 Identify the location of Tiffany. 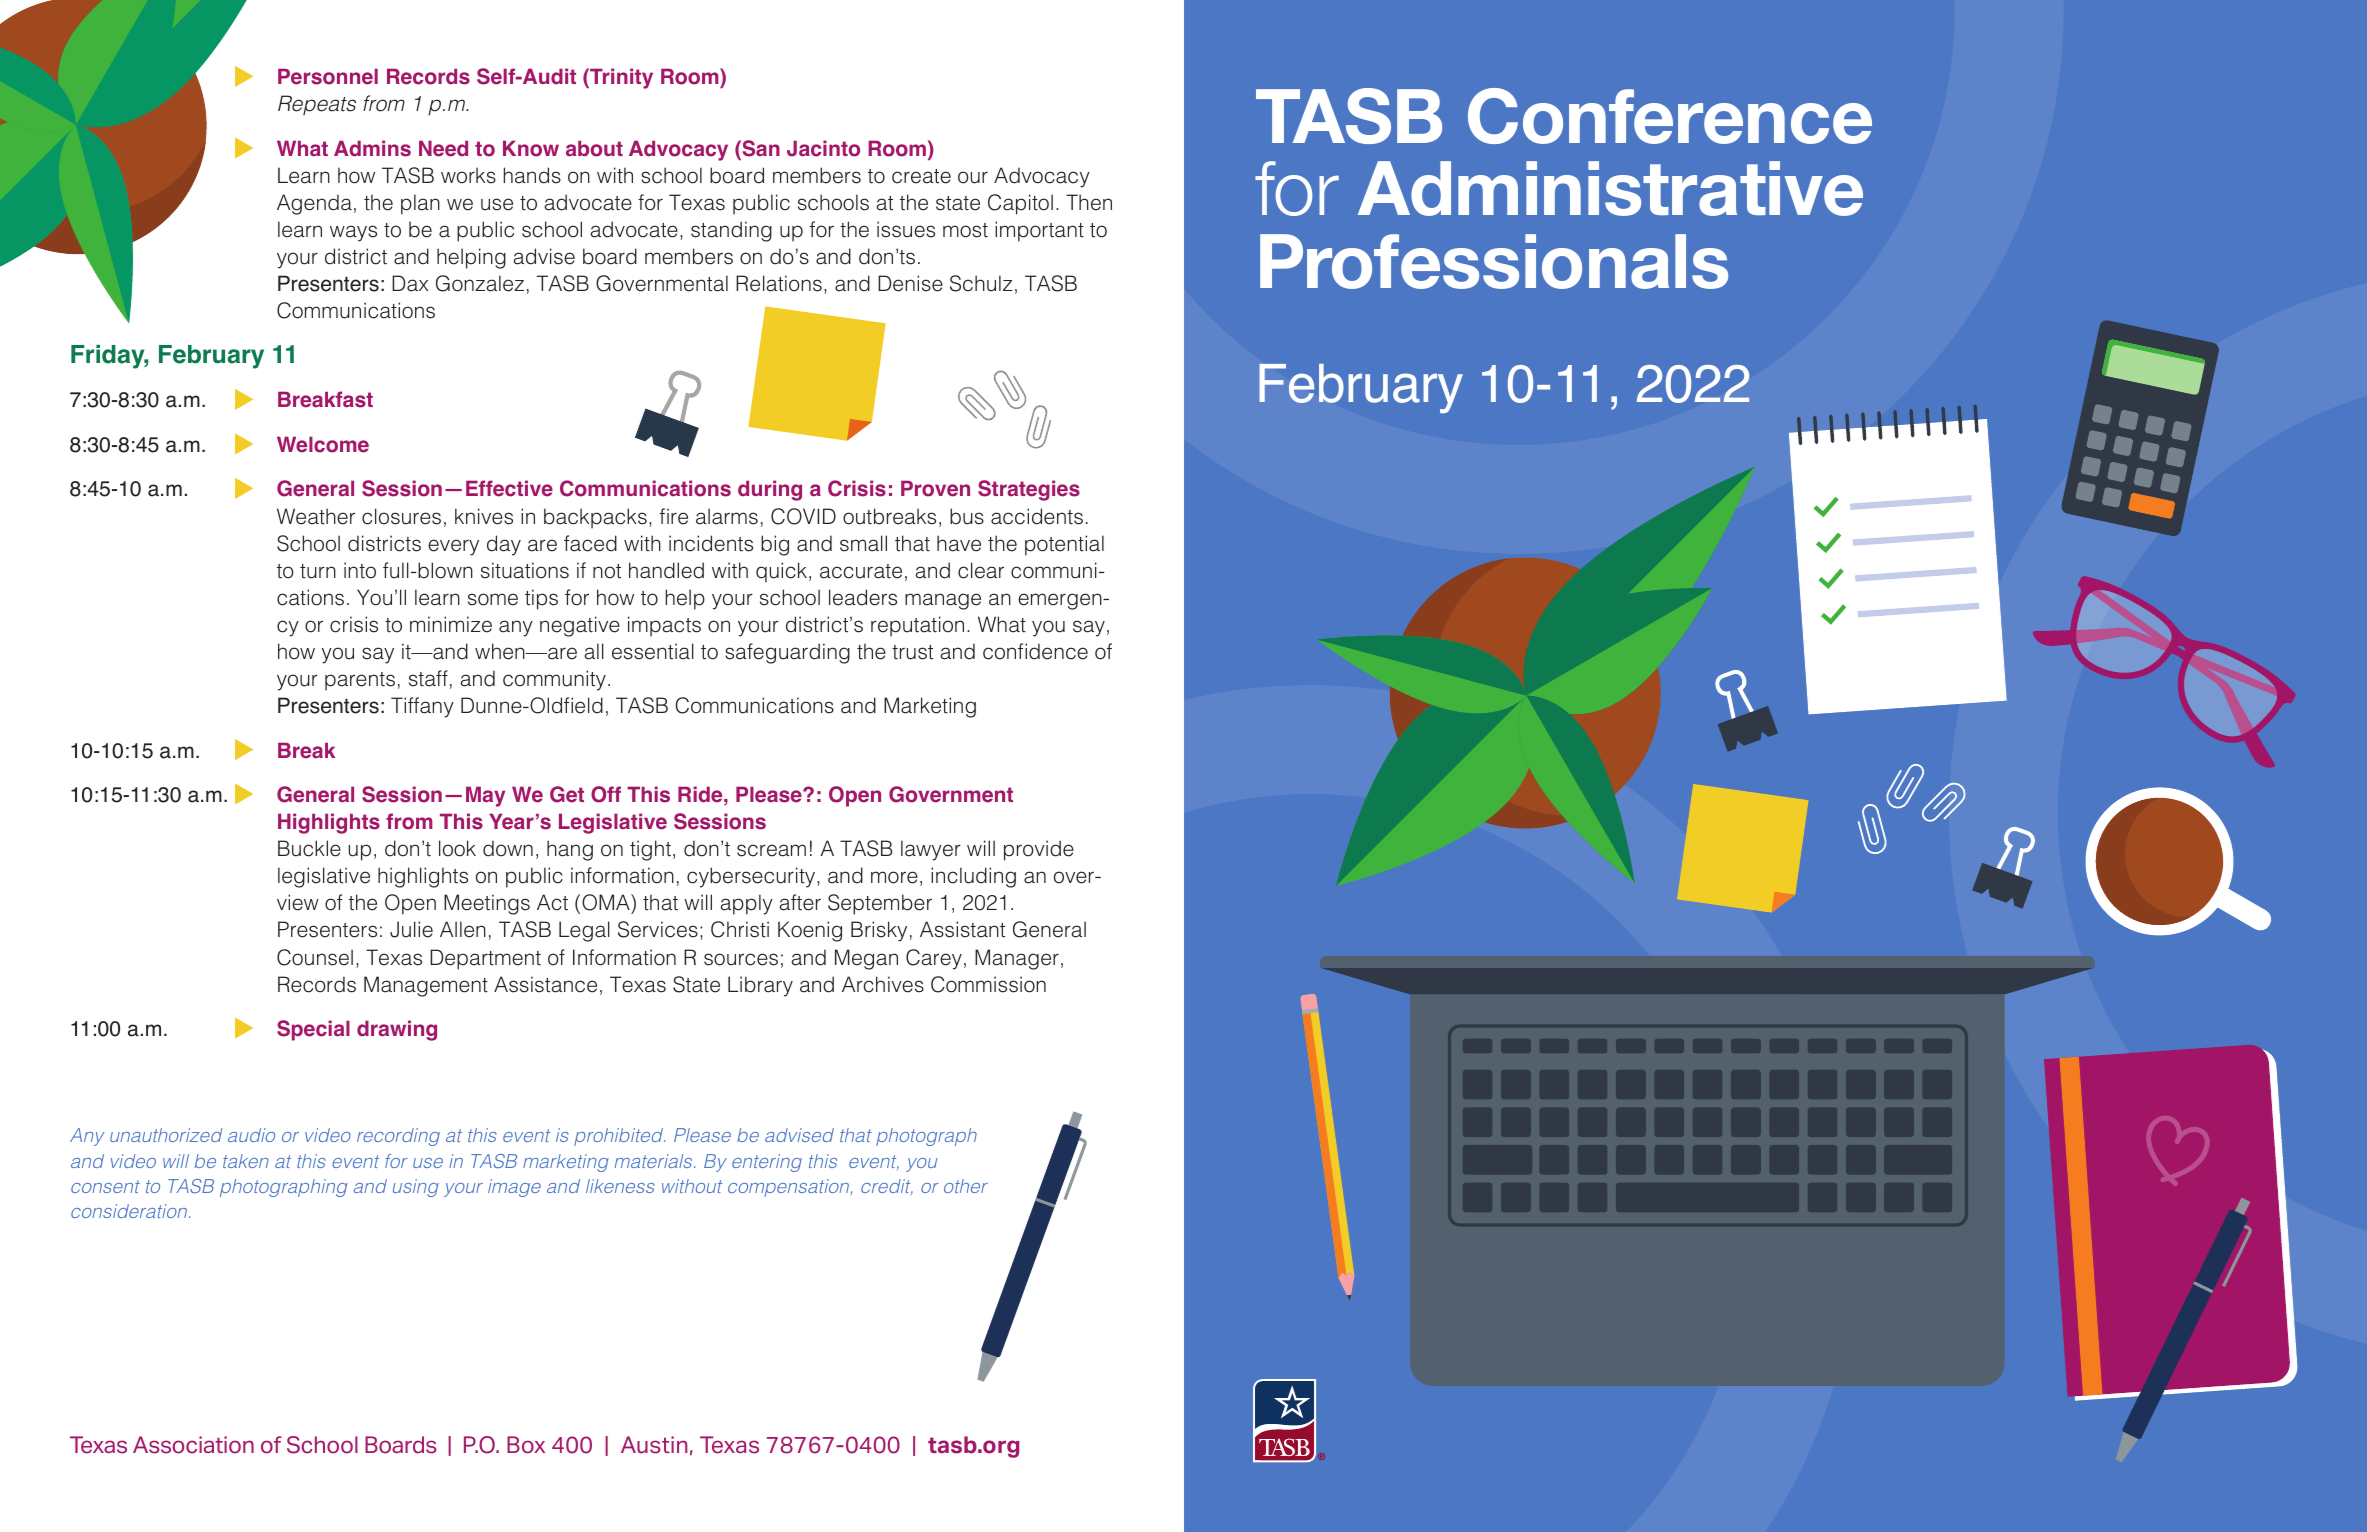
(422, 707).
